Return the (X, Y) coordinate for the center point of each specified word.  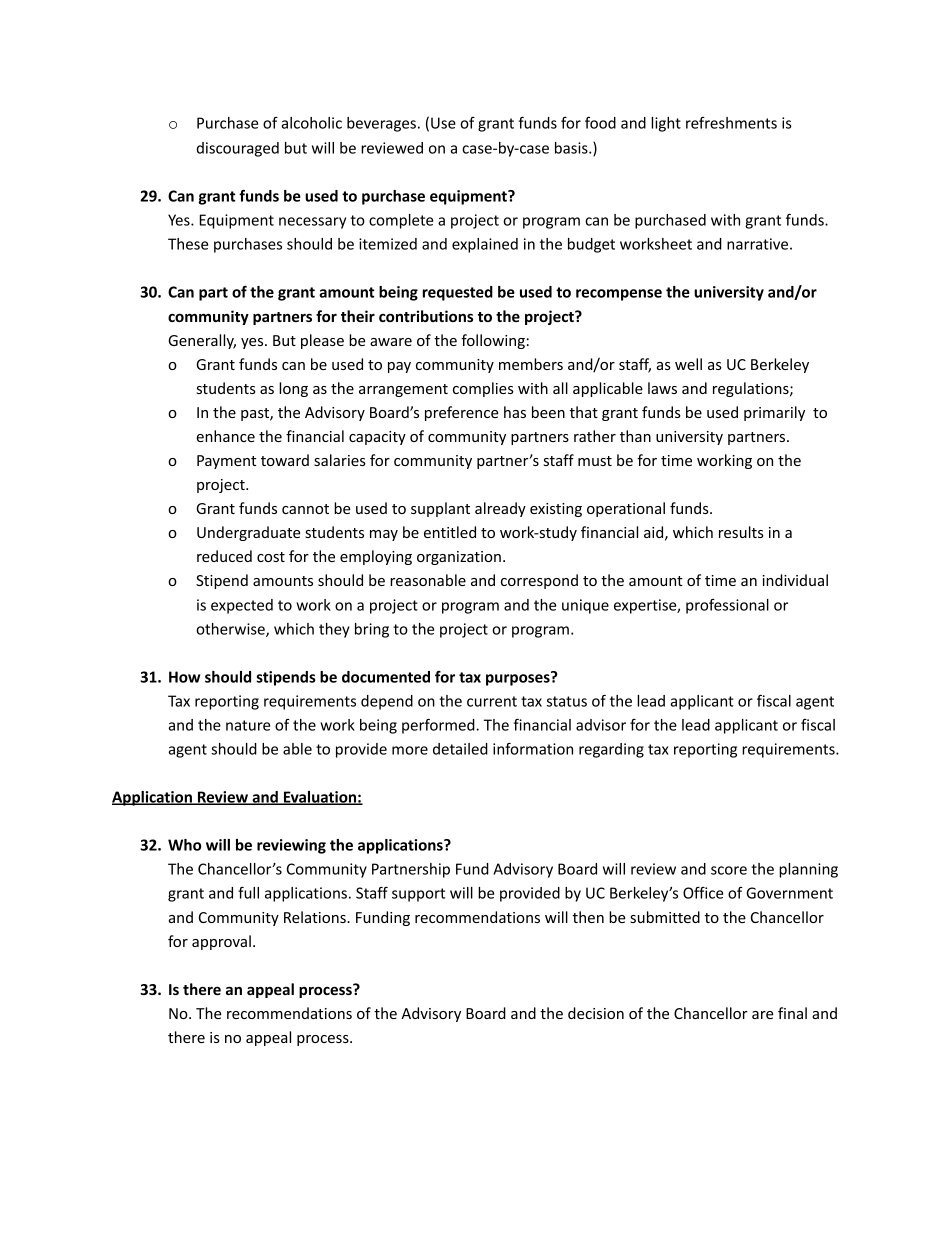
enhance (225, 436)
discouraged (238, 149)
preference (461, 413)
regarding (611, 750)
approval (221, 942)
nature (248, 725)
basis (572, 148)
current (492, 701)
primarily (774, 413)
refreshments (731, 123)
